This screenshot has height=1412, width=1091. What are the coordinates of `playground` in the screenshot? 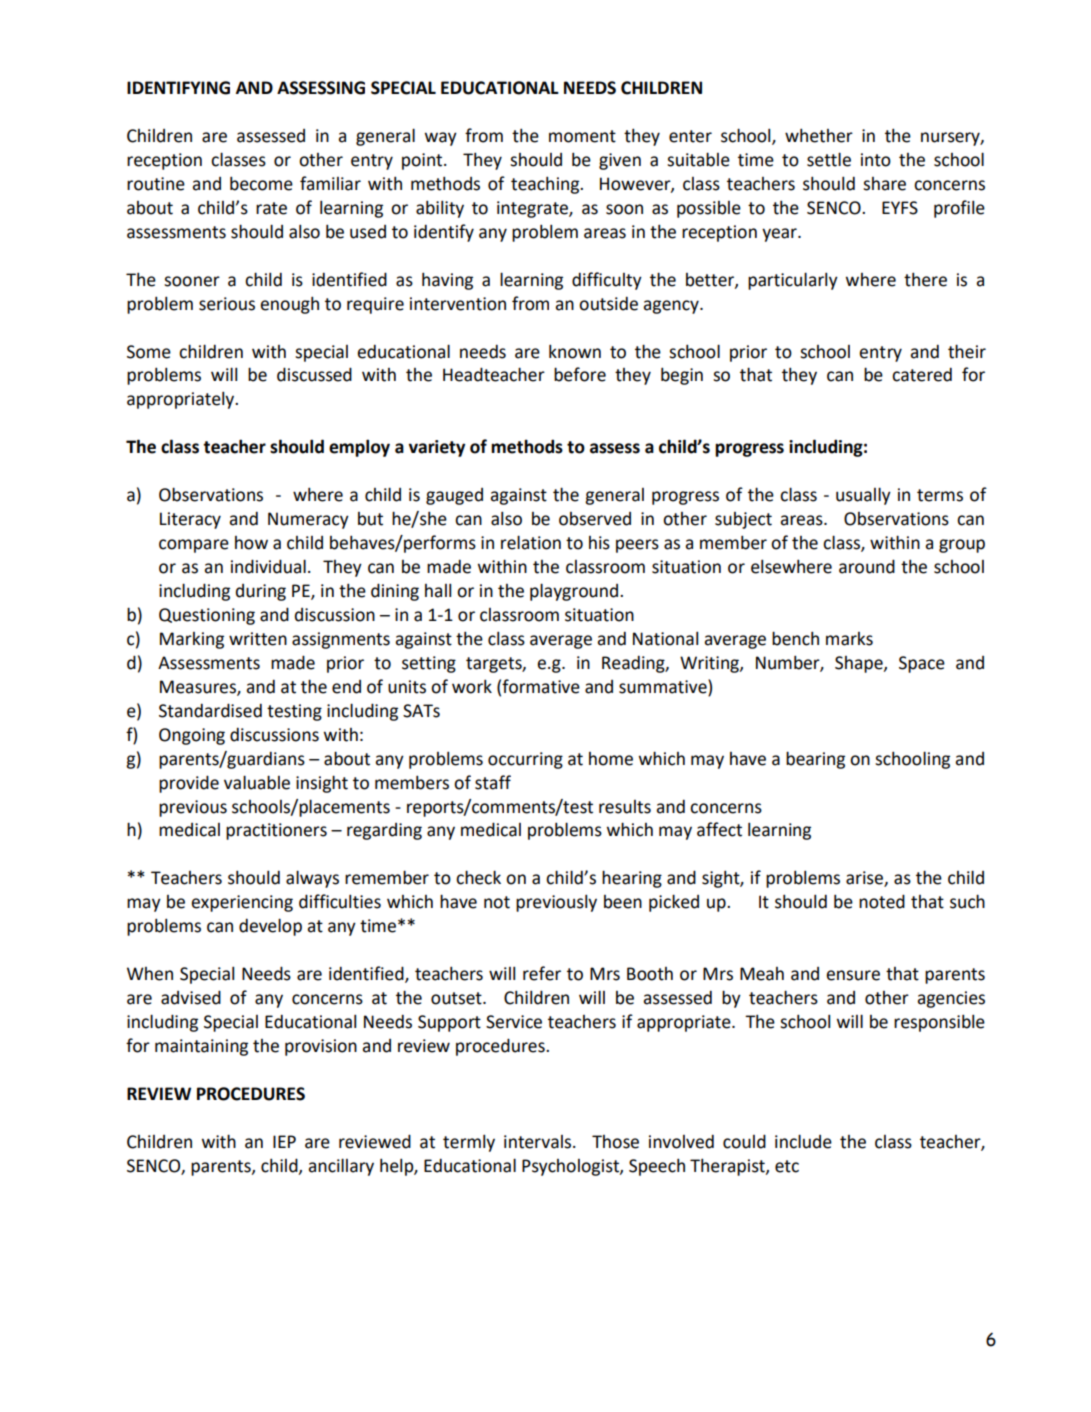 It's located at (575, 592).
